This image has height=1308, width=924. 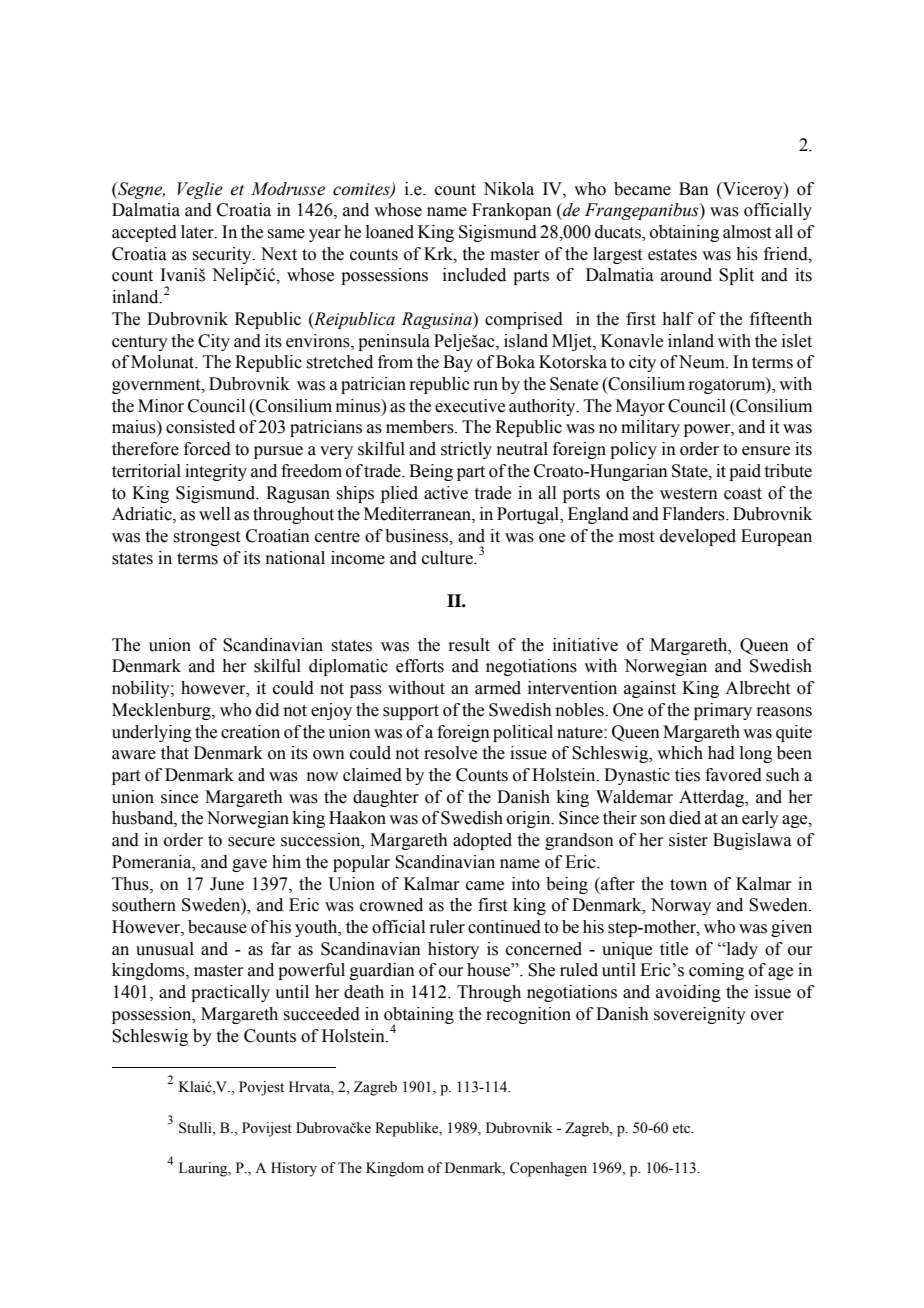 What do you see at coordinates (198, 232) in the image?
I see `later` at bounding box center [198, 232].
